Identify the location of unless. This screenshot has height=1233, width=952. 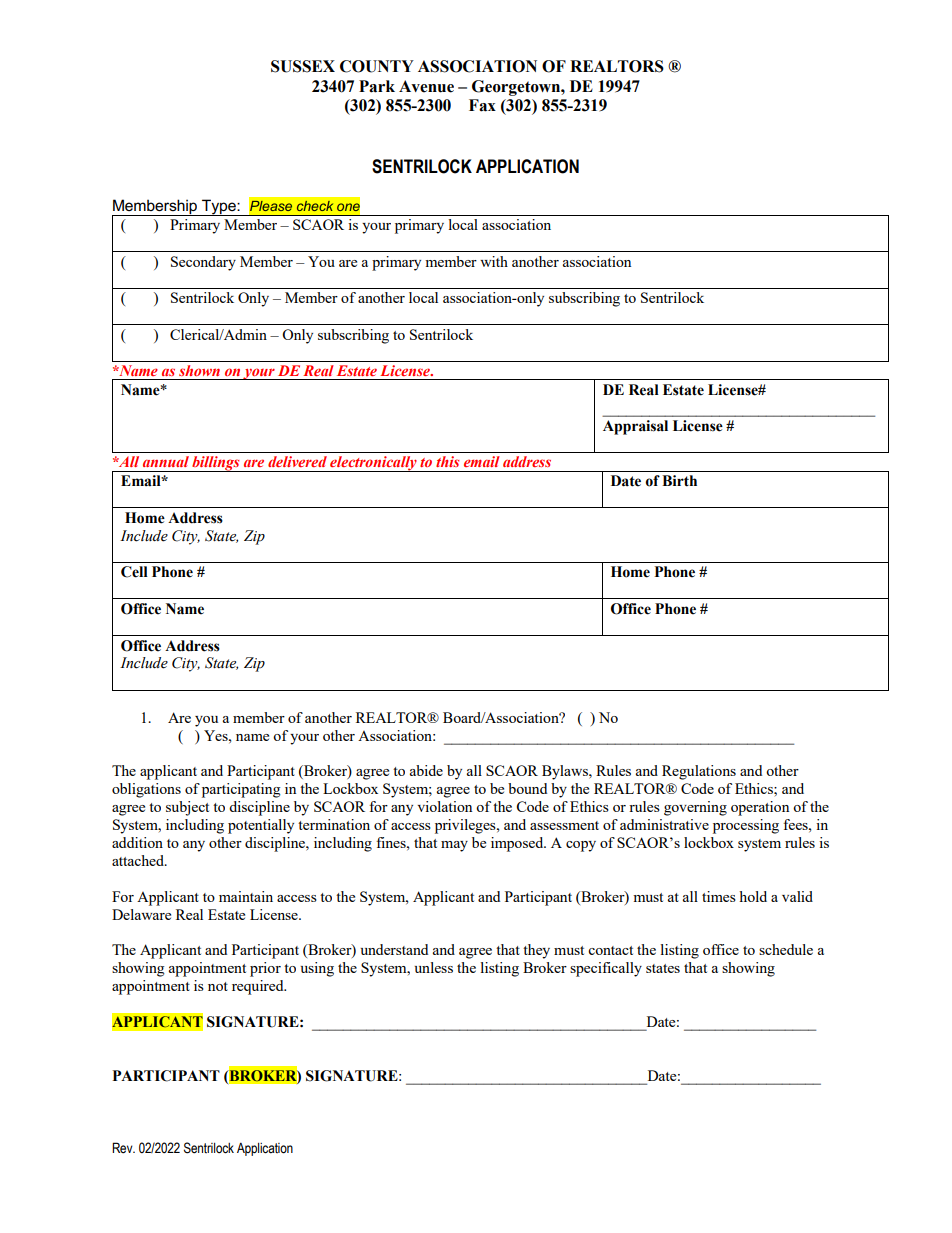
(434, 967).
